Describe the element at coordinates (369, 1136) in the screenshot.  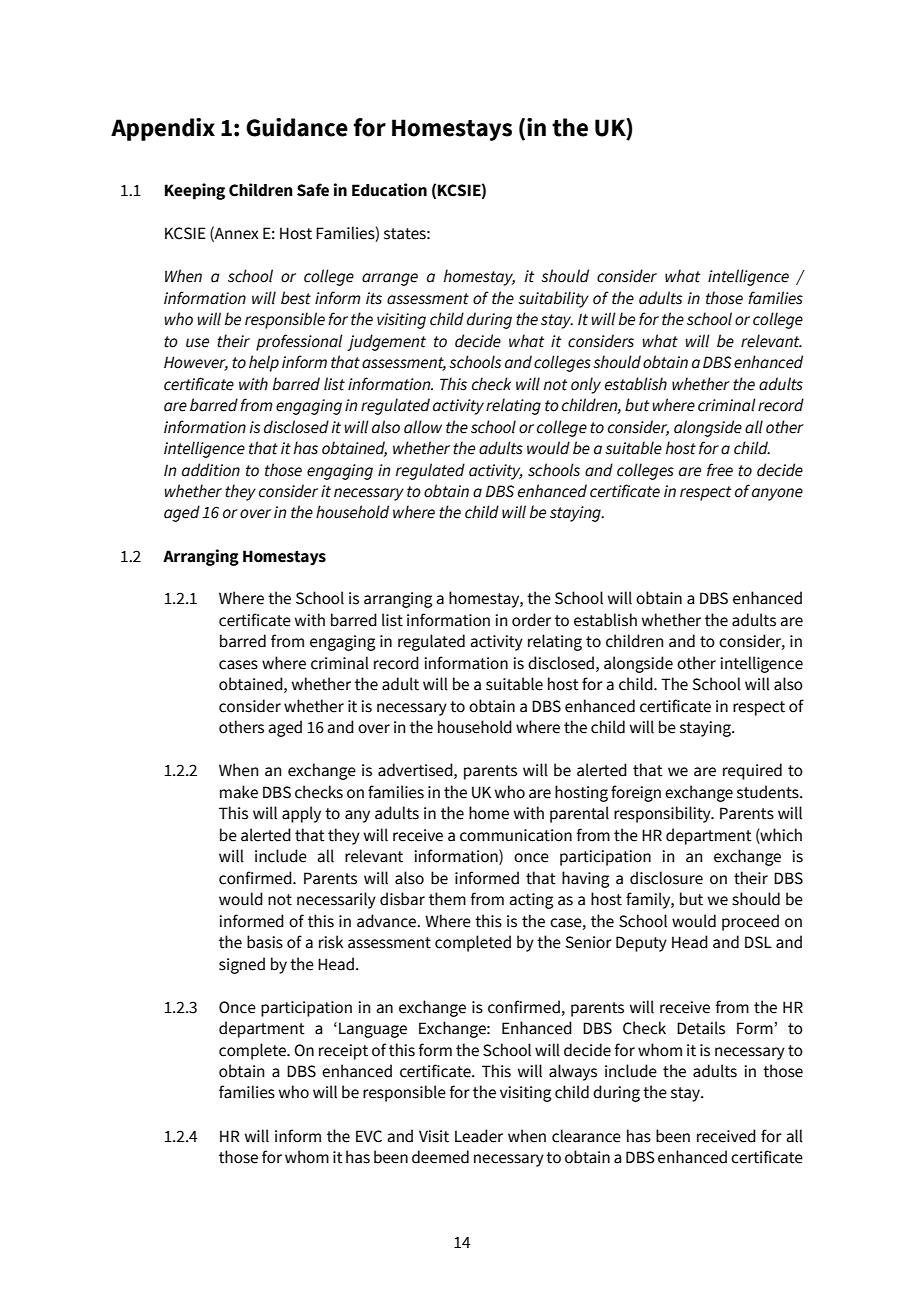
I see `EVC` at that location.
